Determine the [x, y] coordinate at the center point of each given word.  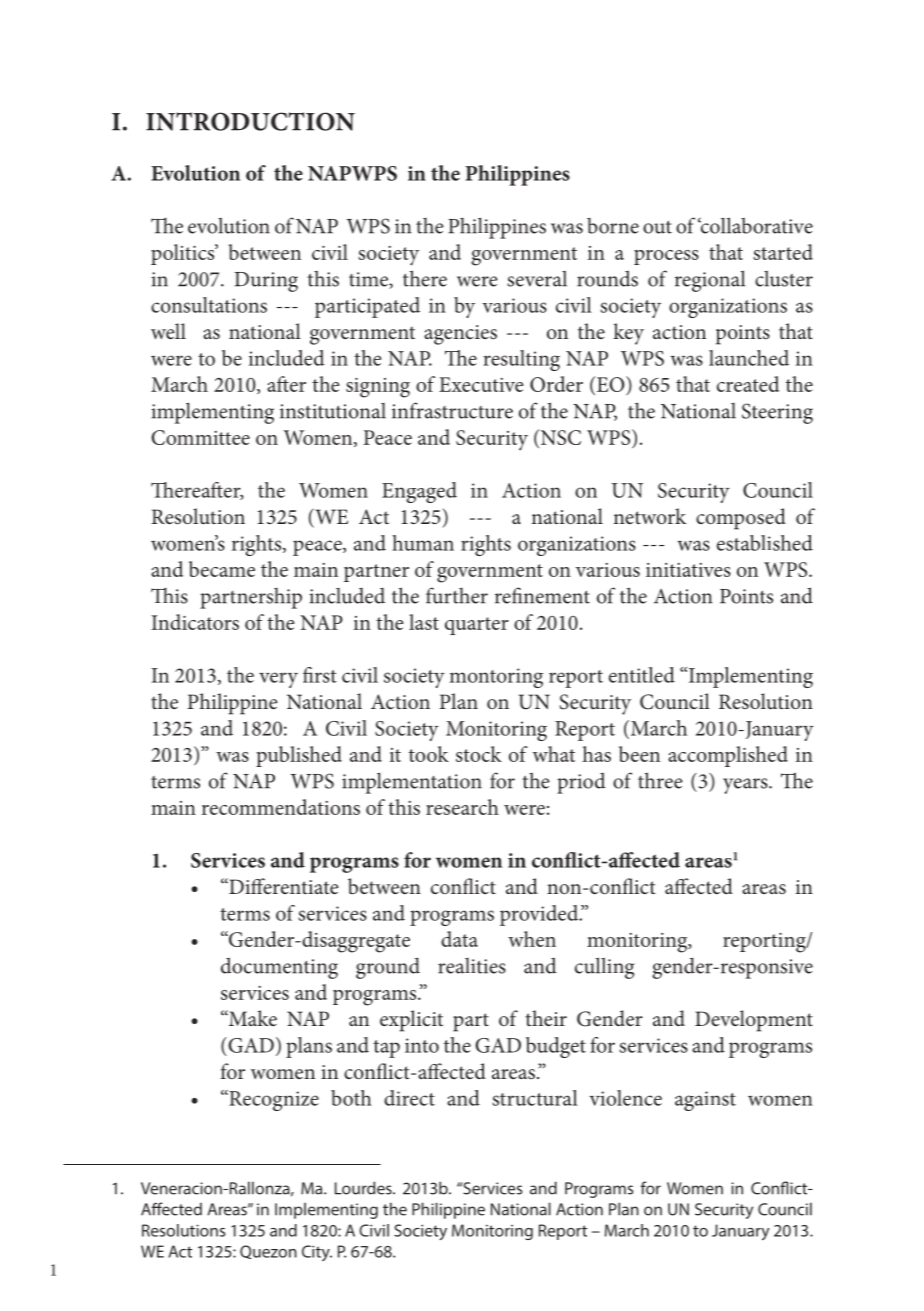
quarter [477, 626]
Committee [200, 437]
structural [535, 1098]
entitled [642, 675]
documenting [279, 968]
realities [472, 966]
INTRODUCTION [250, 121]
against [705, 1101]
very [278, 680]
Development [754, 1021]
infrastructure [452, 410]
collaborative [755, 225]
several [537, 279]
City [317, 1253]
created [748, 384]
